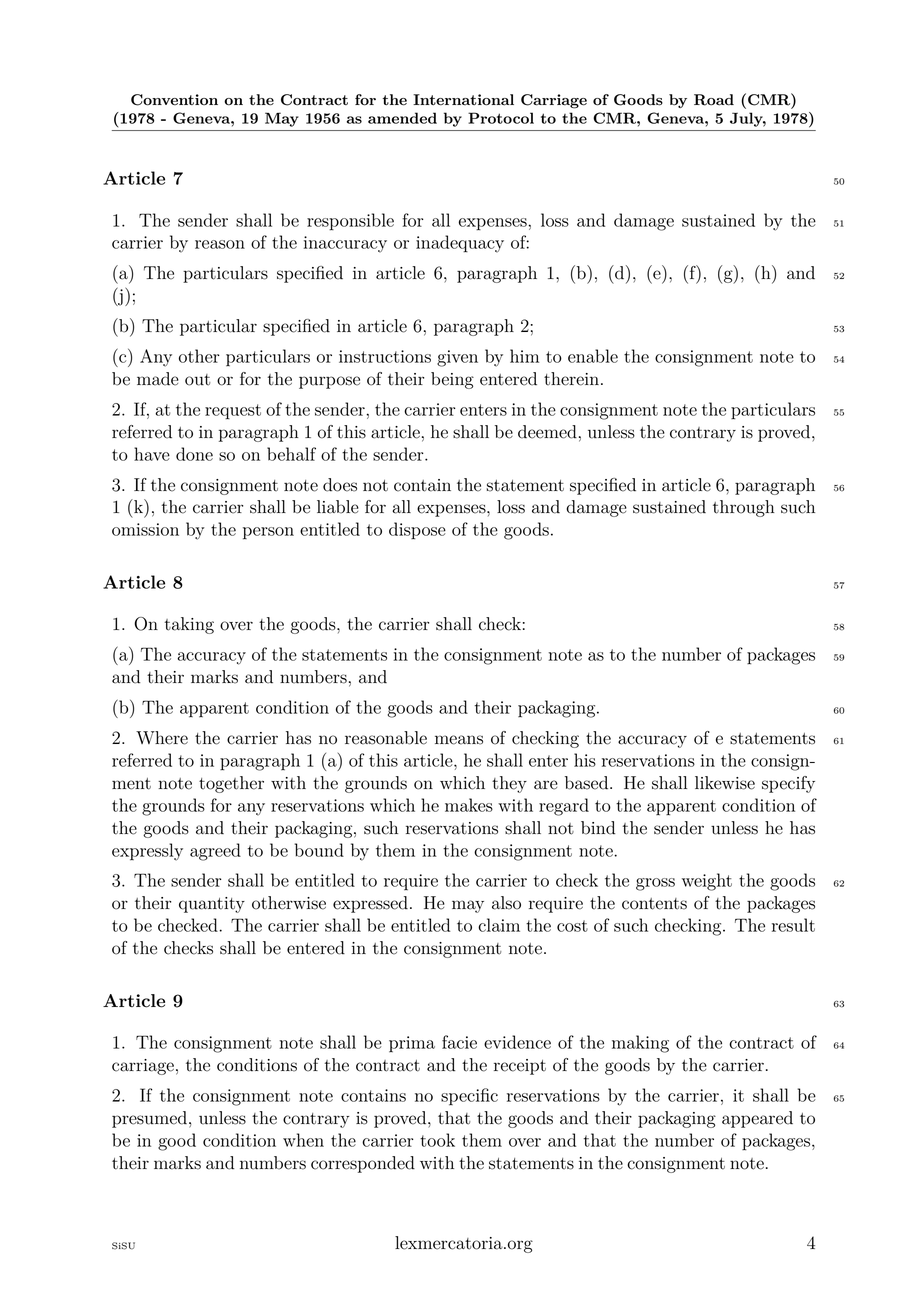 The height and width of the document is (1308, 924). Describe the element at coordinates (149, 1119) in the document. I see `presumed` at that location.
